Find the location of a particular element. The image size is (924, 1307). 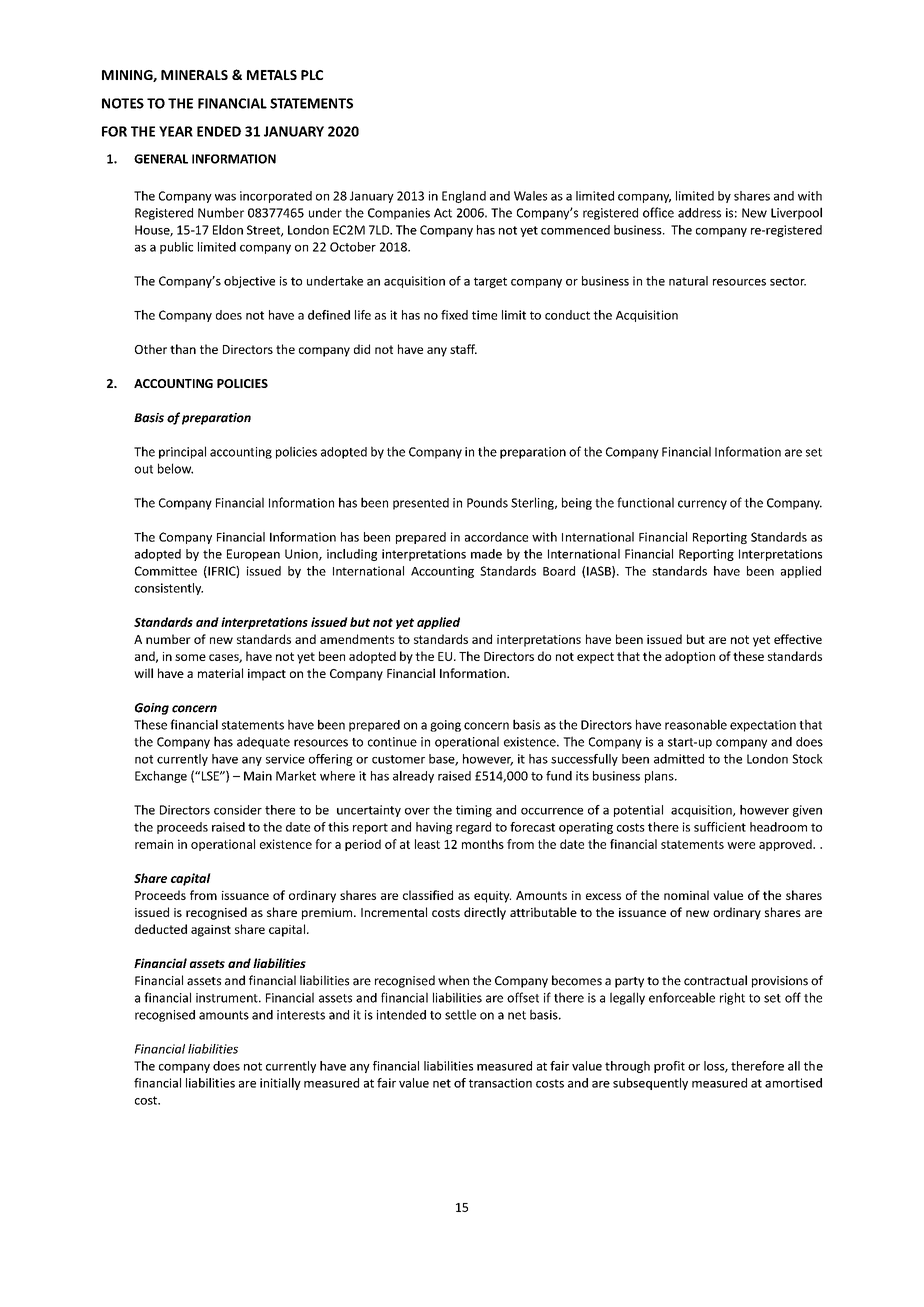

England is located at coordinates (464, 197).
